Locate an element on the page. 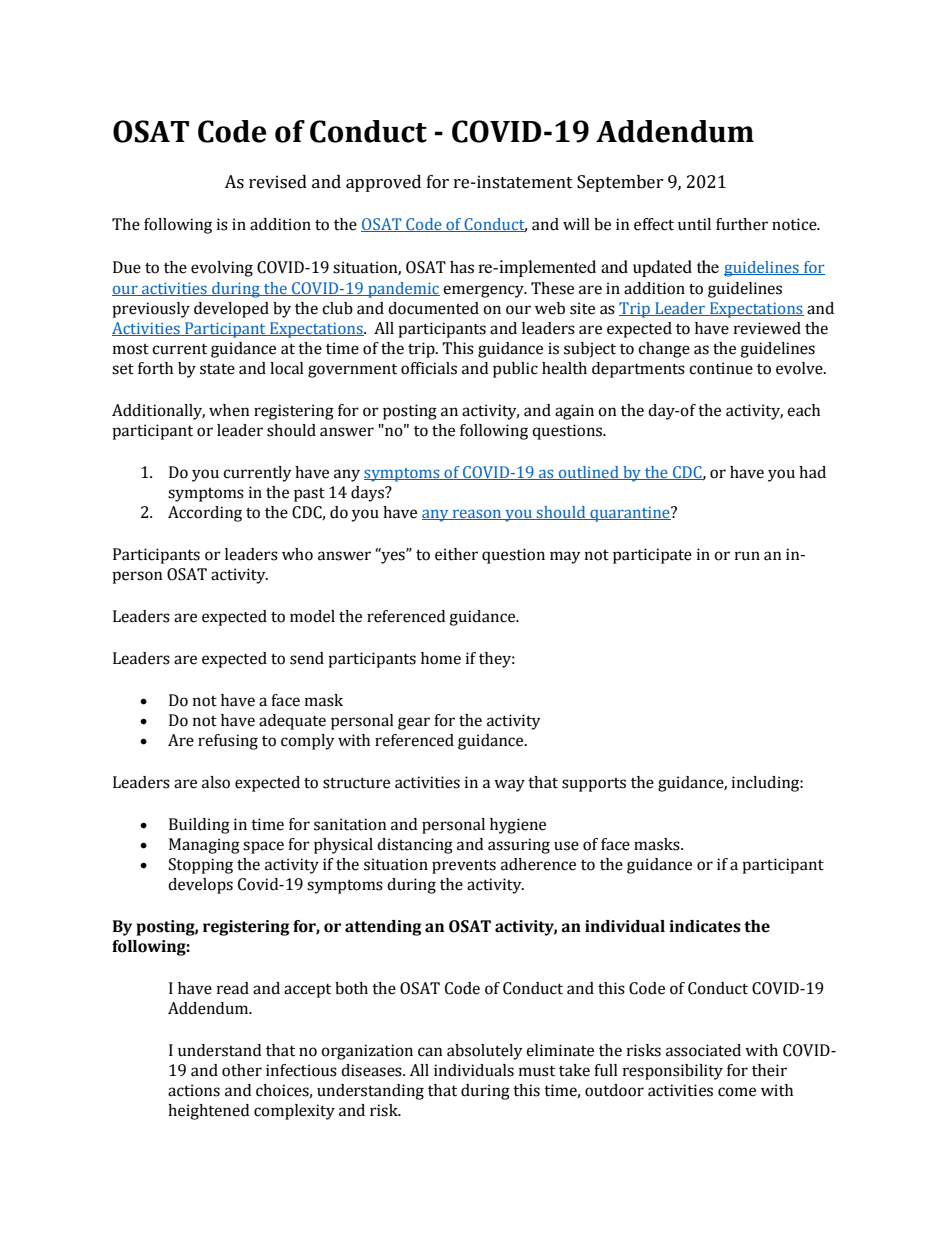 The height and width of the image is (1233, 952). home is located at coordinates (441, 658).
